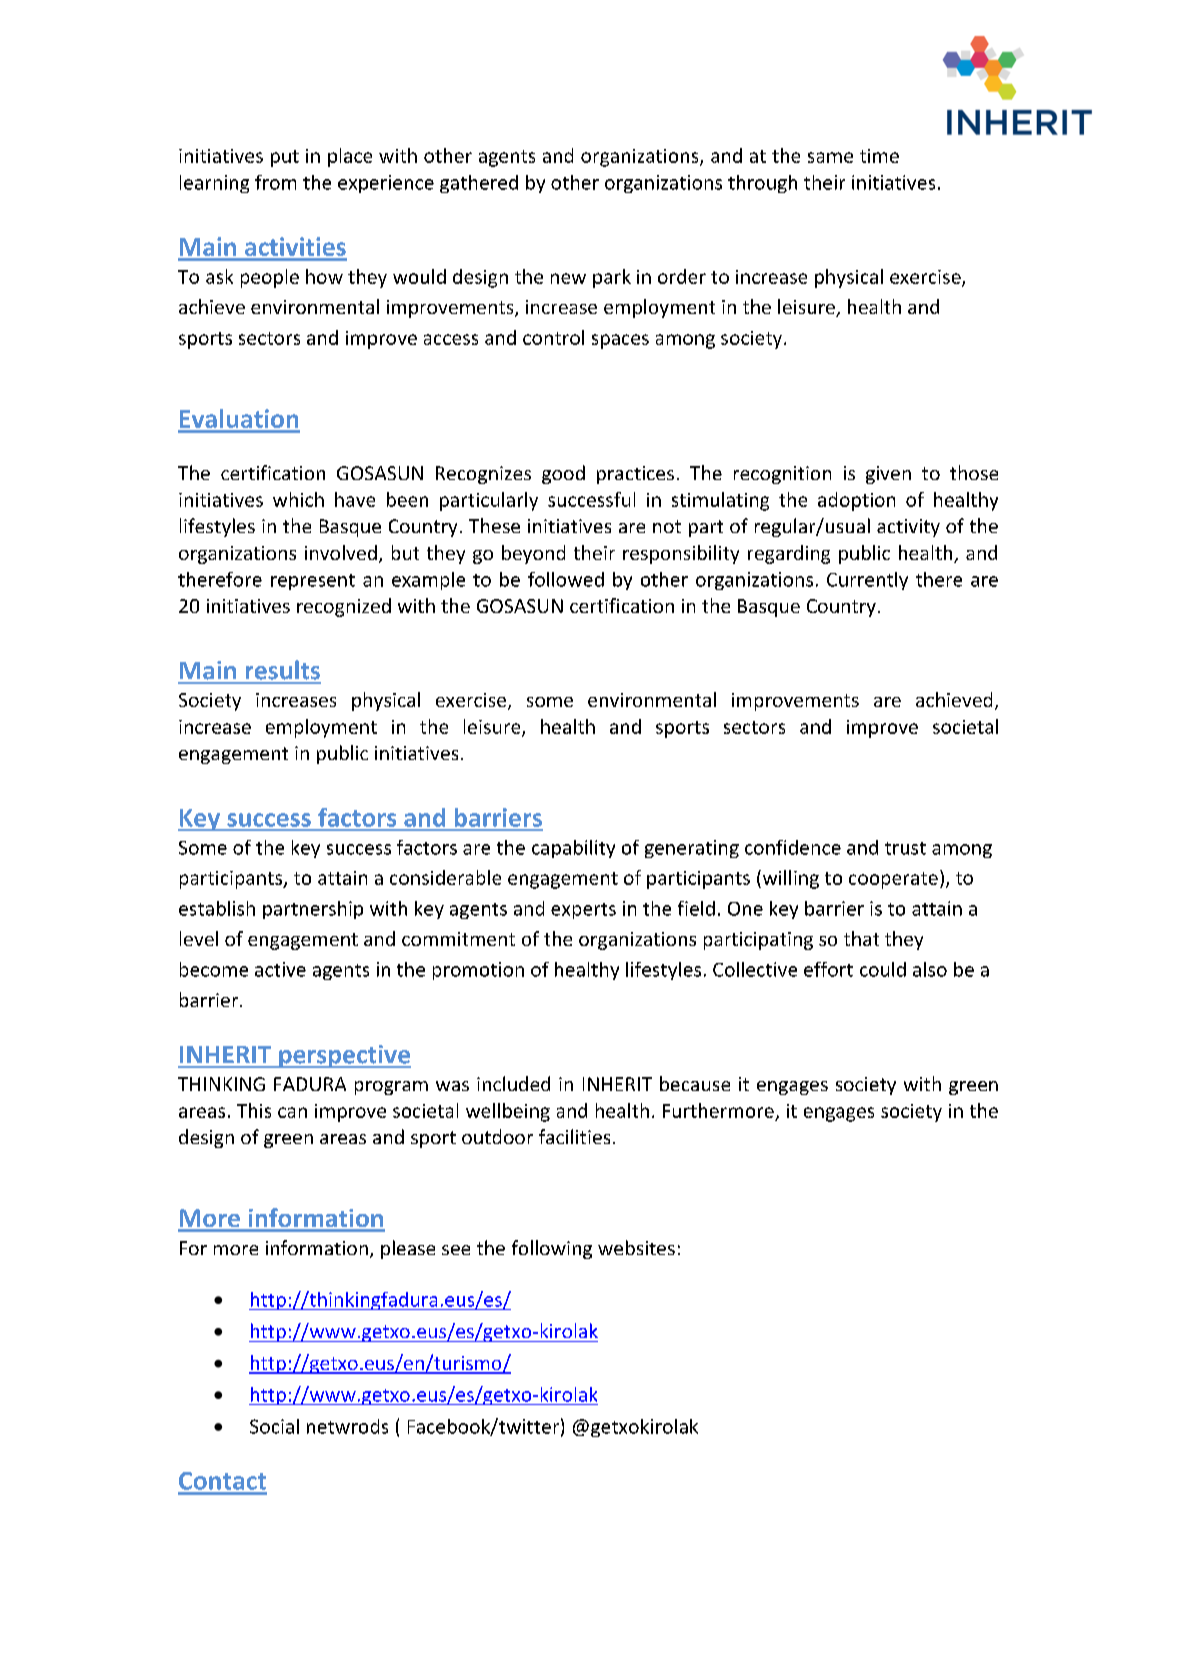  What do you see at coordinates (568, 278) in the screenshot?
I see `new` at bounding box center [568, 278].
